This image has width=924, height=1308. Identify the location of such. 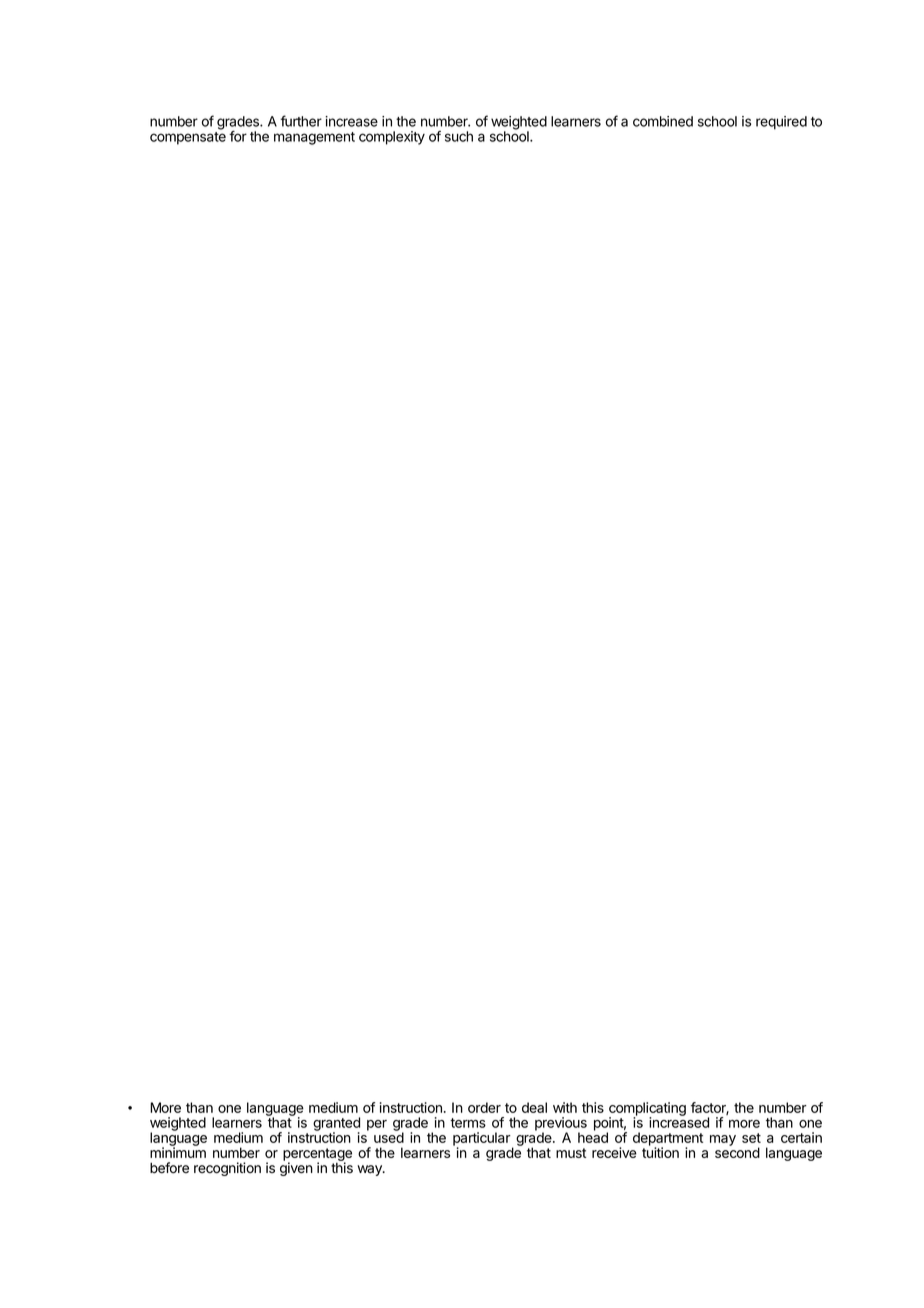
(459, 136).
